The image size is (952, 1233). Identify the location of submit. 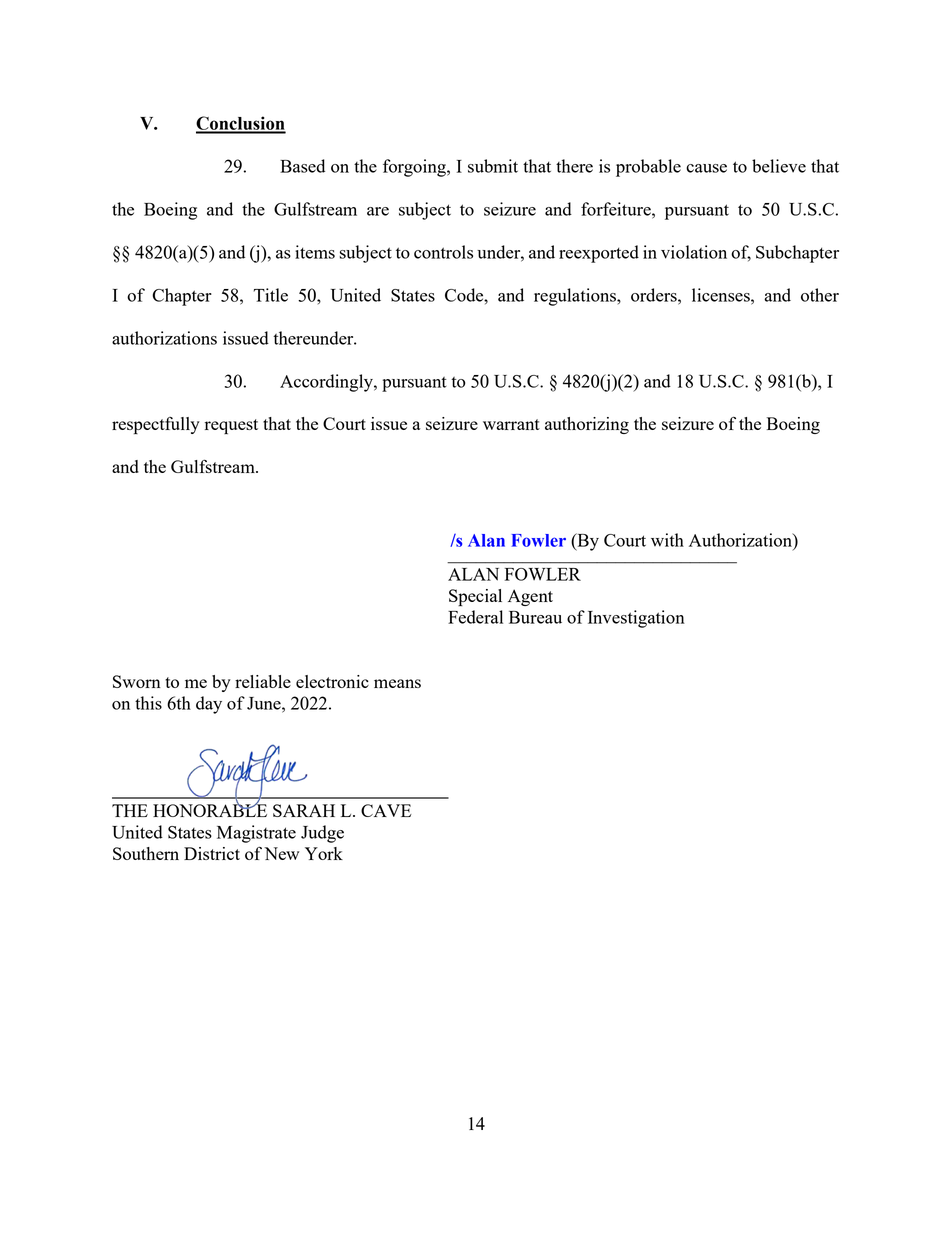
(493, 166).
